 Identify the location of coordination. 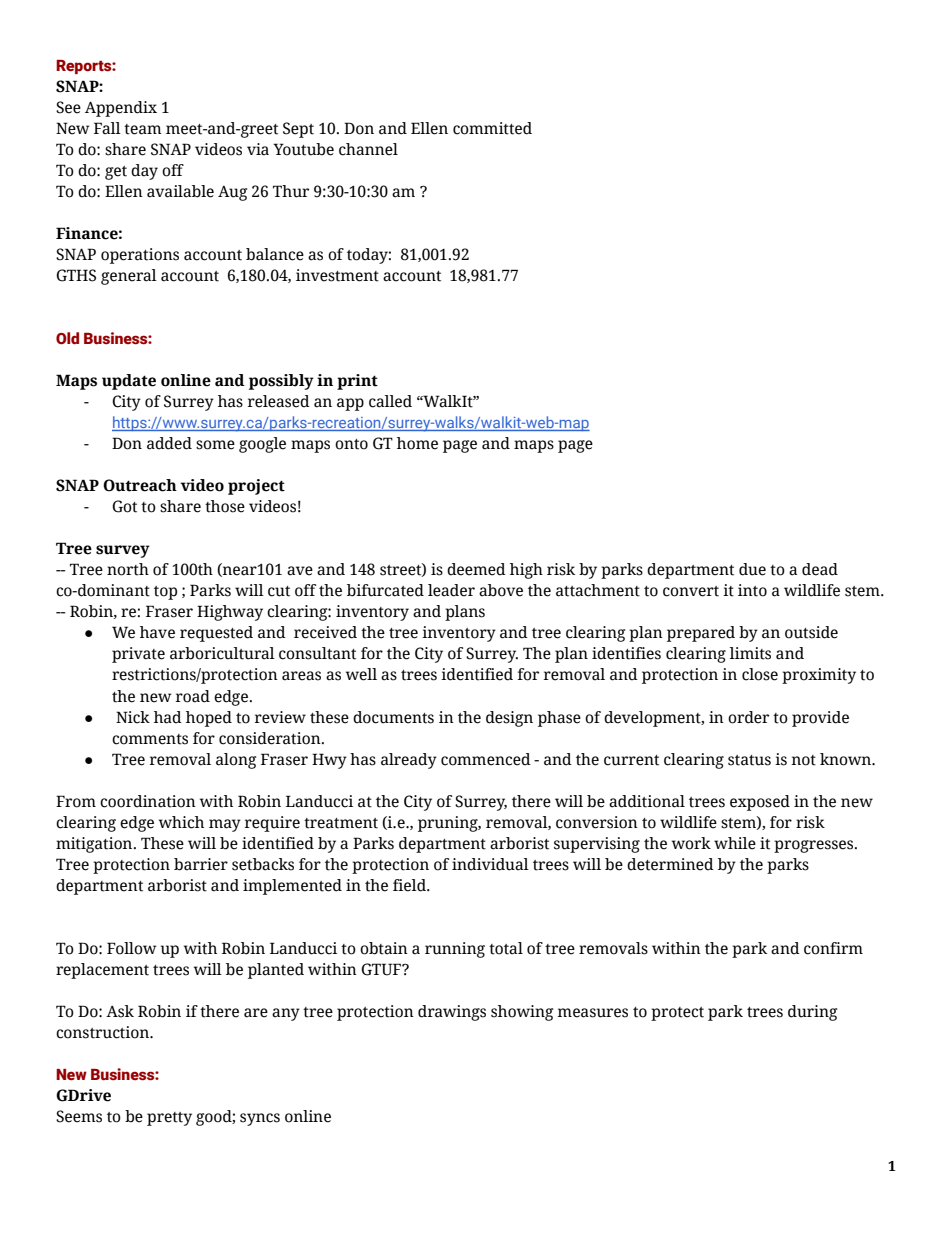
(148, 801).
